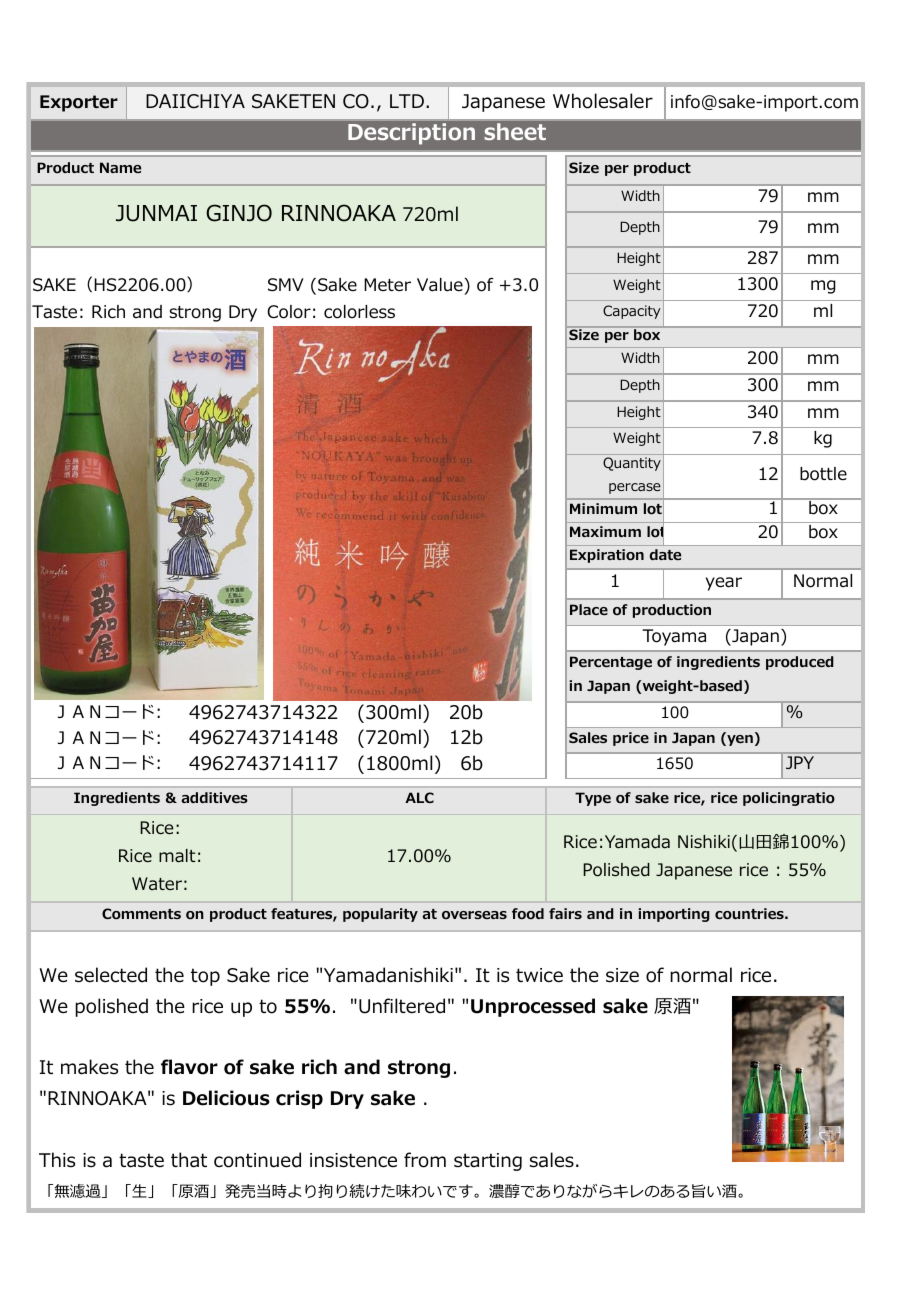  Describe the element at coordinates (177, 855) in the screenshot. I see `malt` at that location.
